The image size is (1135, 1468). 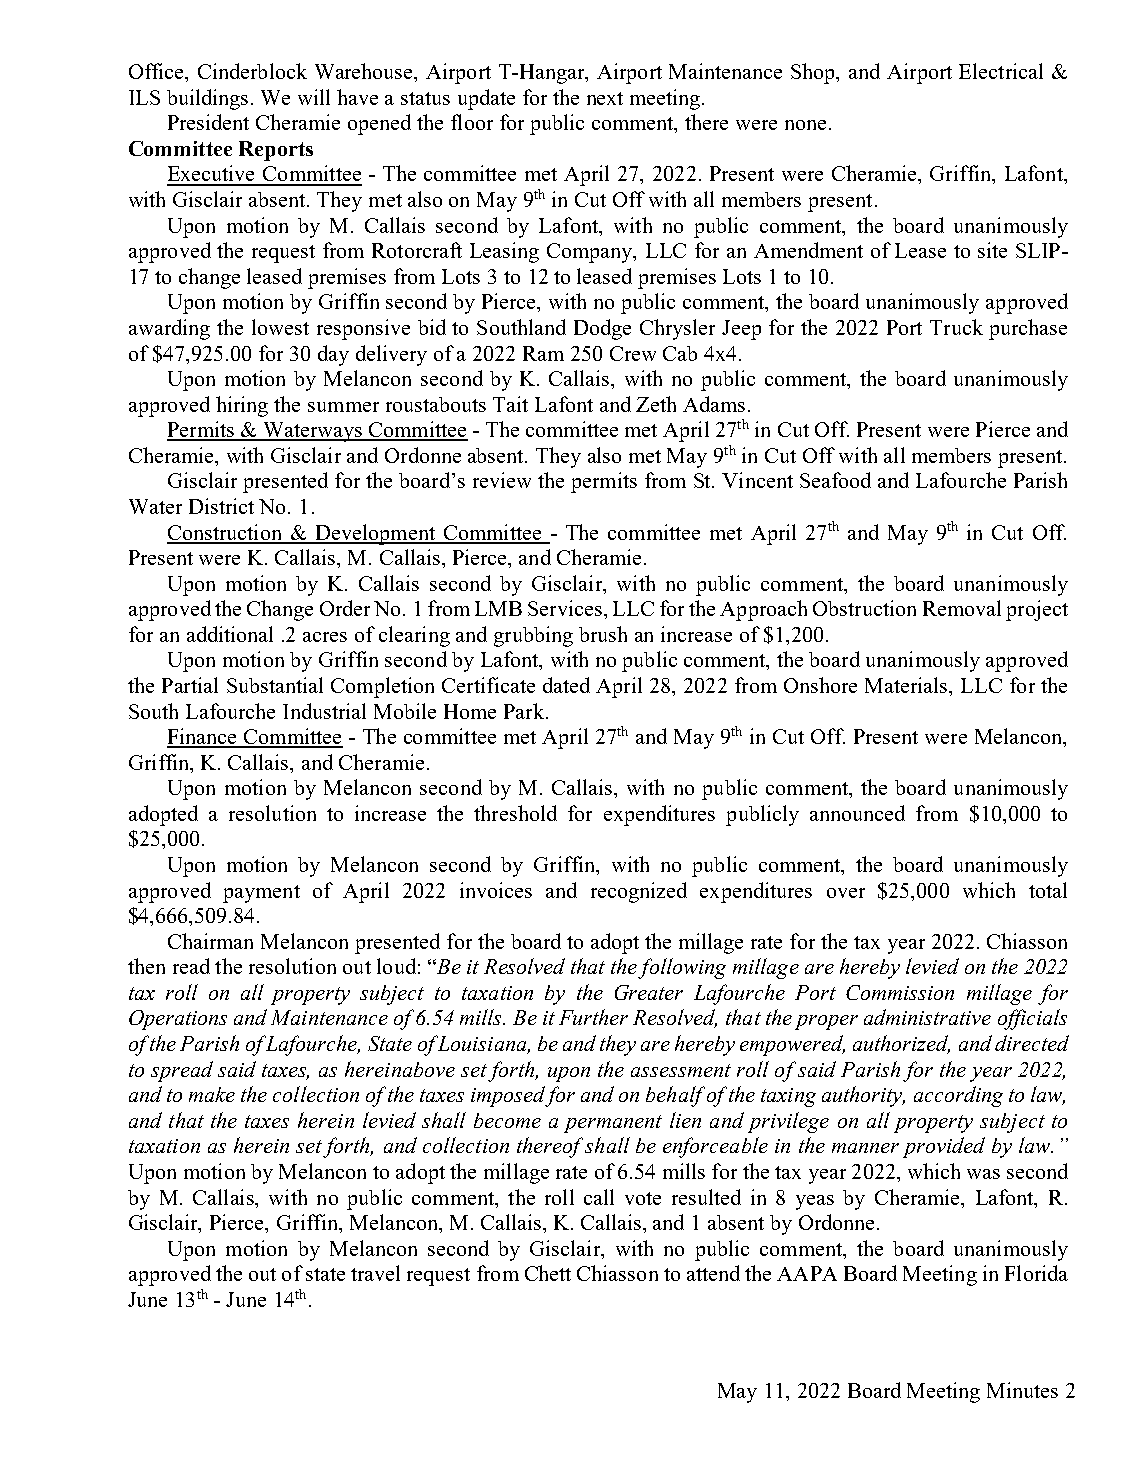 I want to click on travel, so click(x=375, y=1273).
